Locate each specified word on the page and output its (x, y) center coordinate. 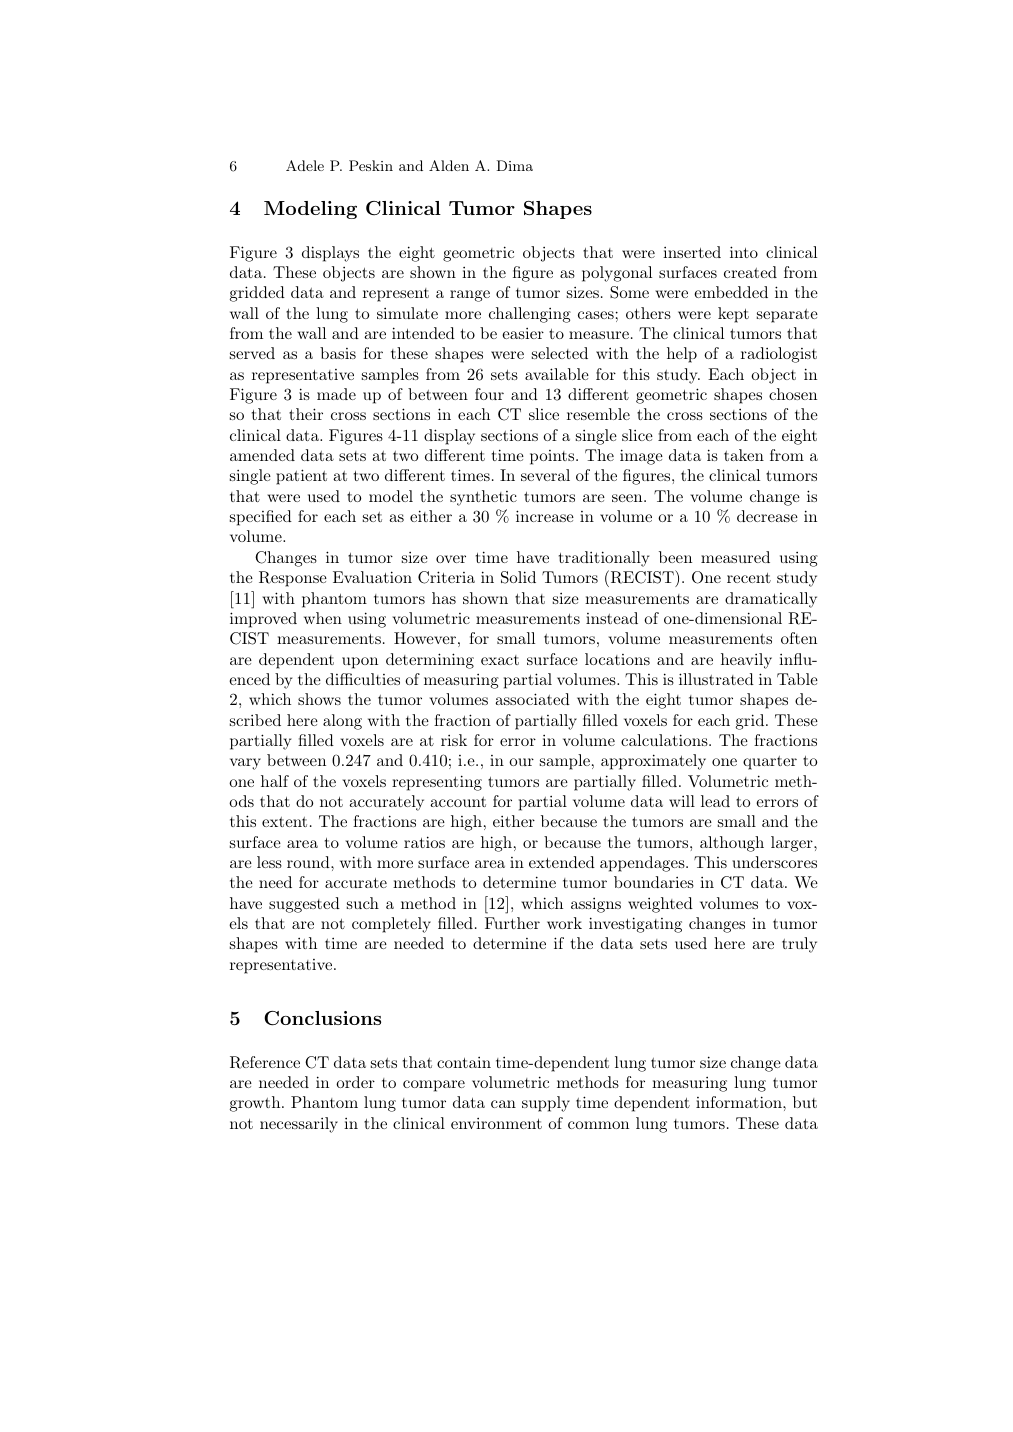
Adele (305, 165)
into (744, 252)
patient (301, 477)
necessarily (299, 1125)
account (458, 802)
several (545, 475)
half (275, 781)
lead (715, 801)
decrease (767, 516)
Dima (515, 165)
